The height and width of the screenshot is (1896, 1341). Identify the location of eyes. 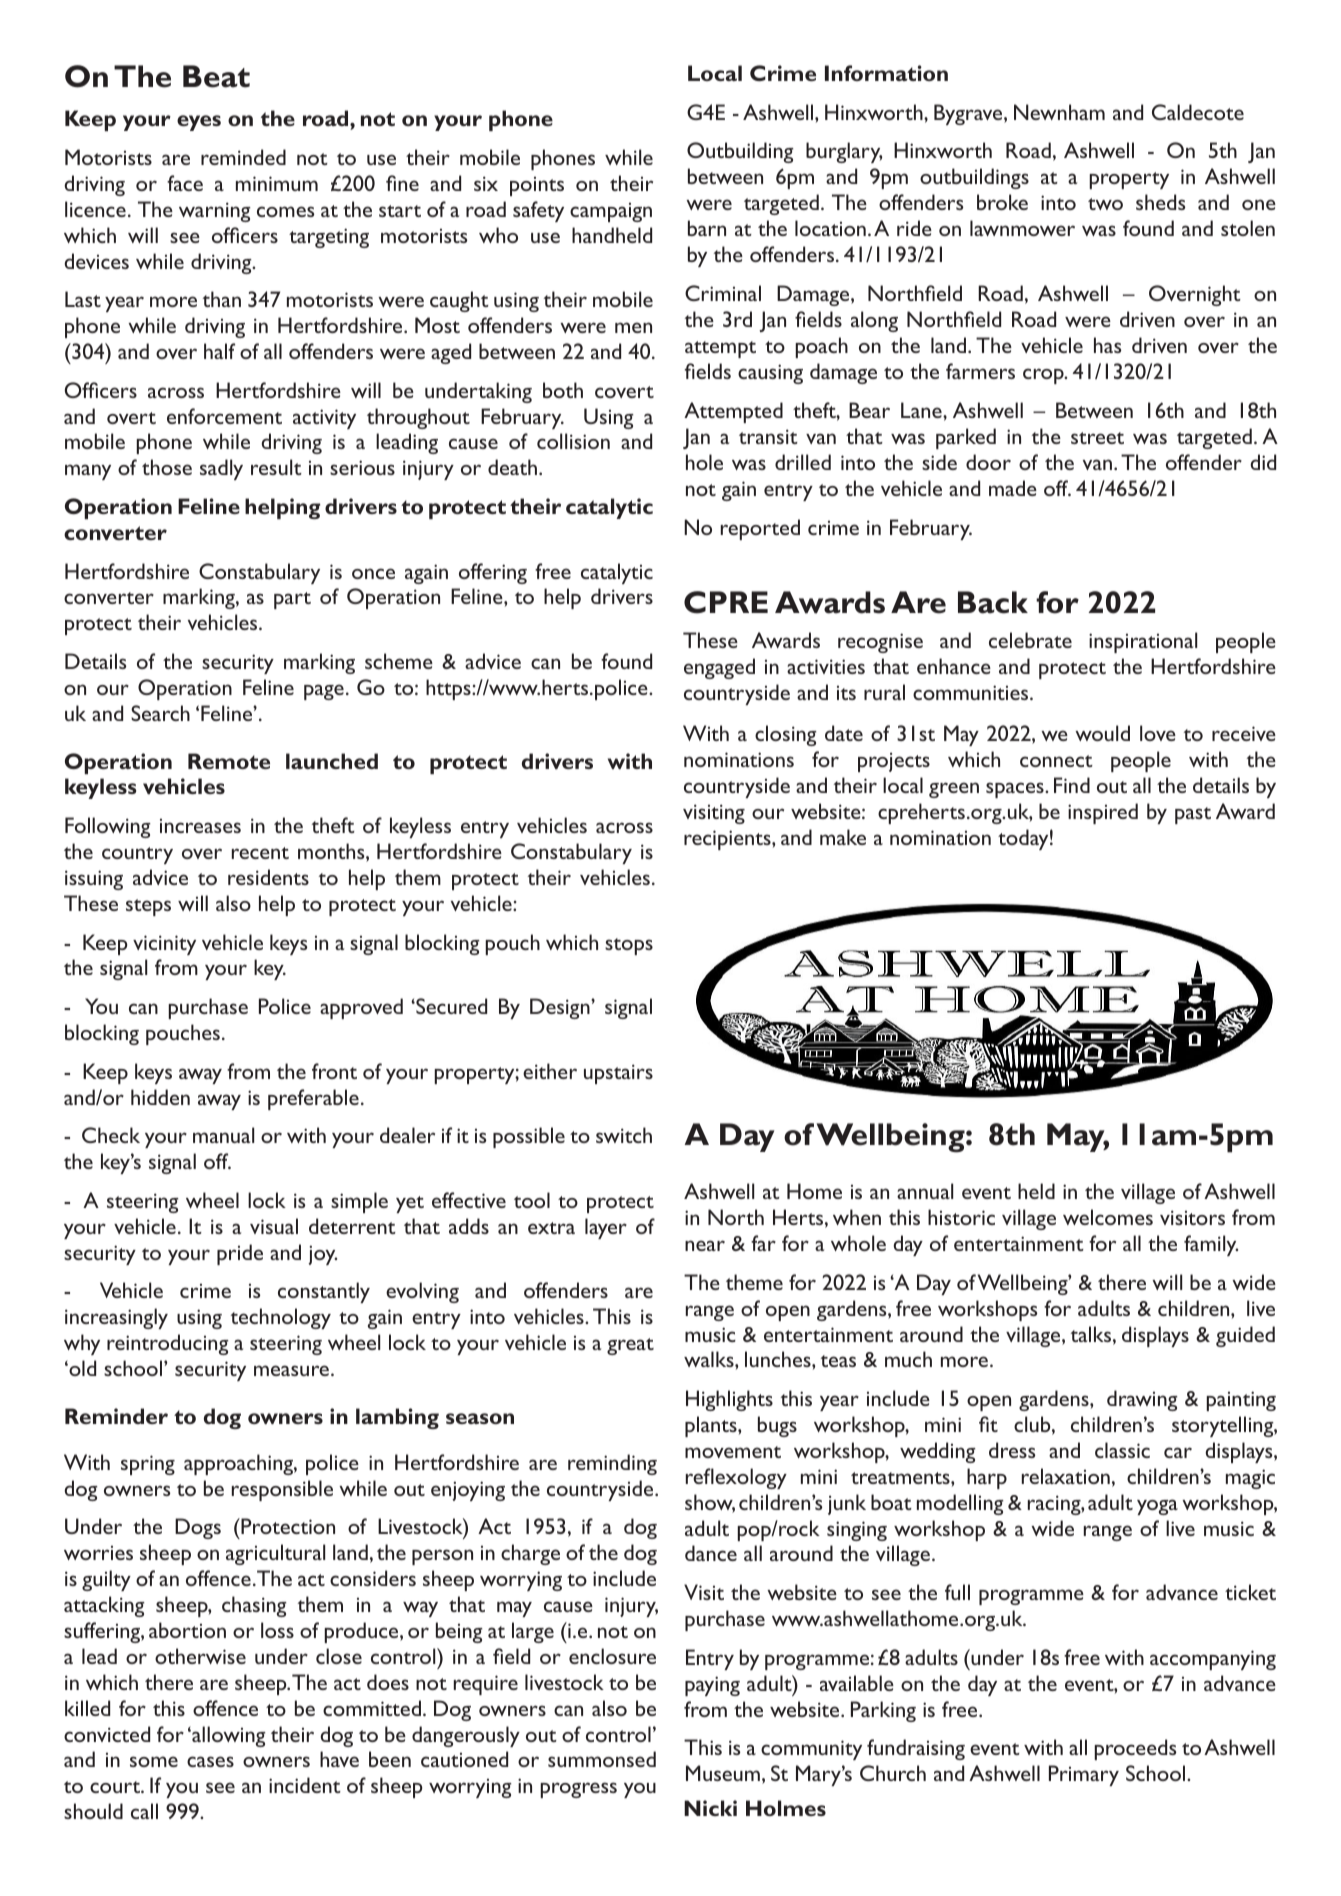
(199, 123).
